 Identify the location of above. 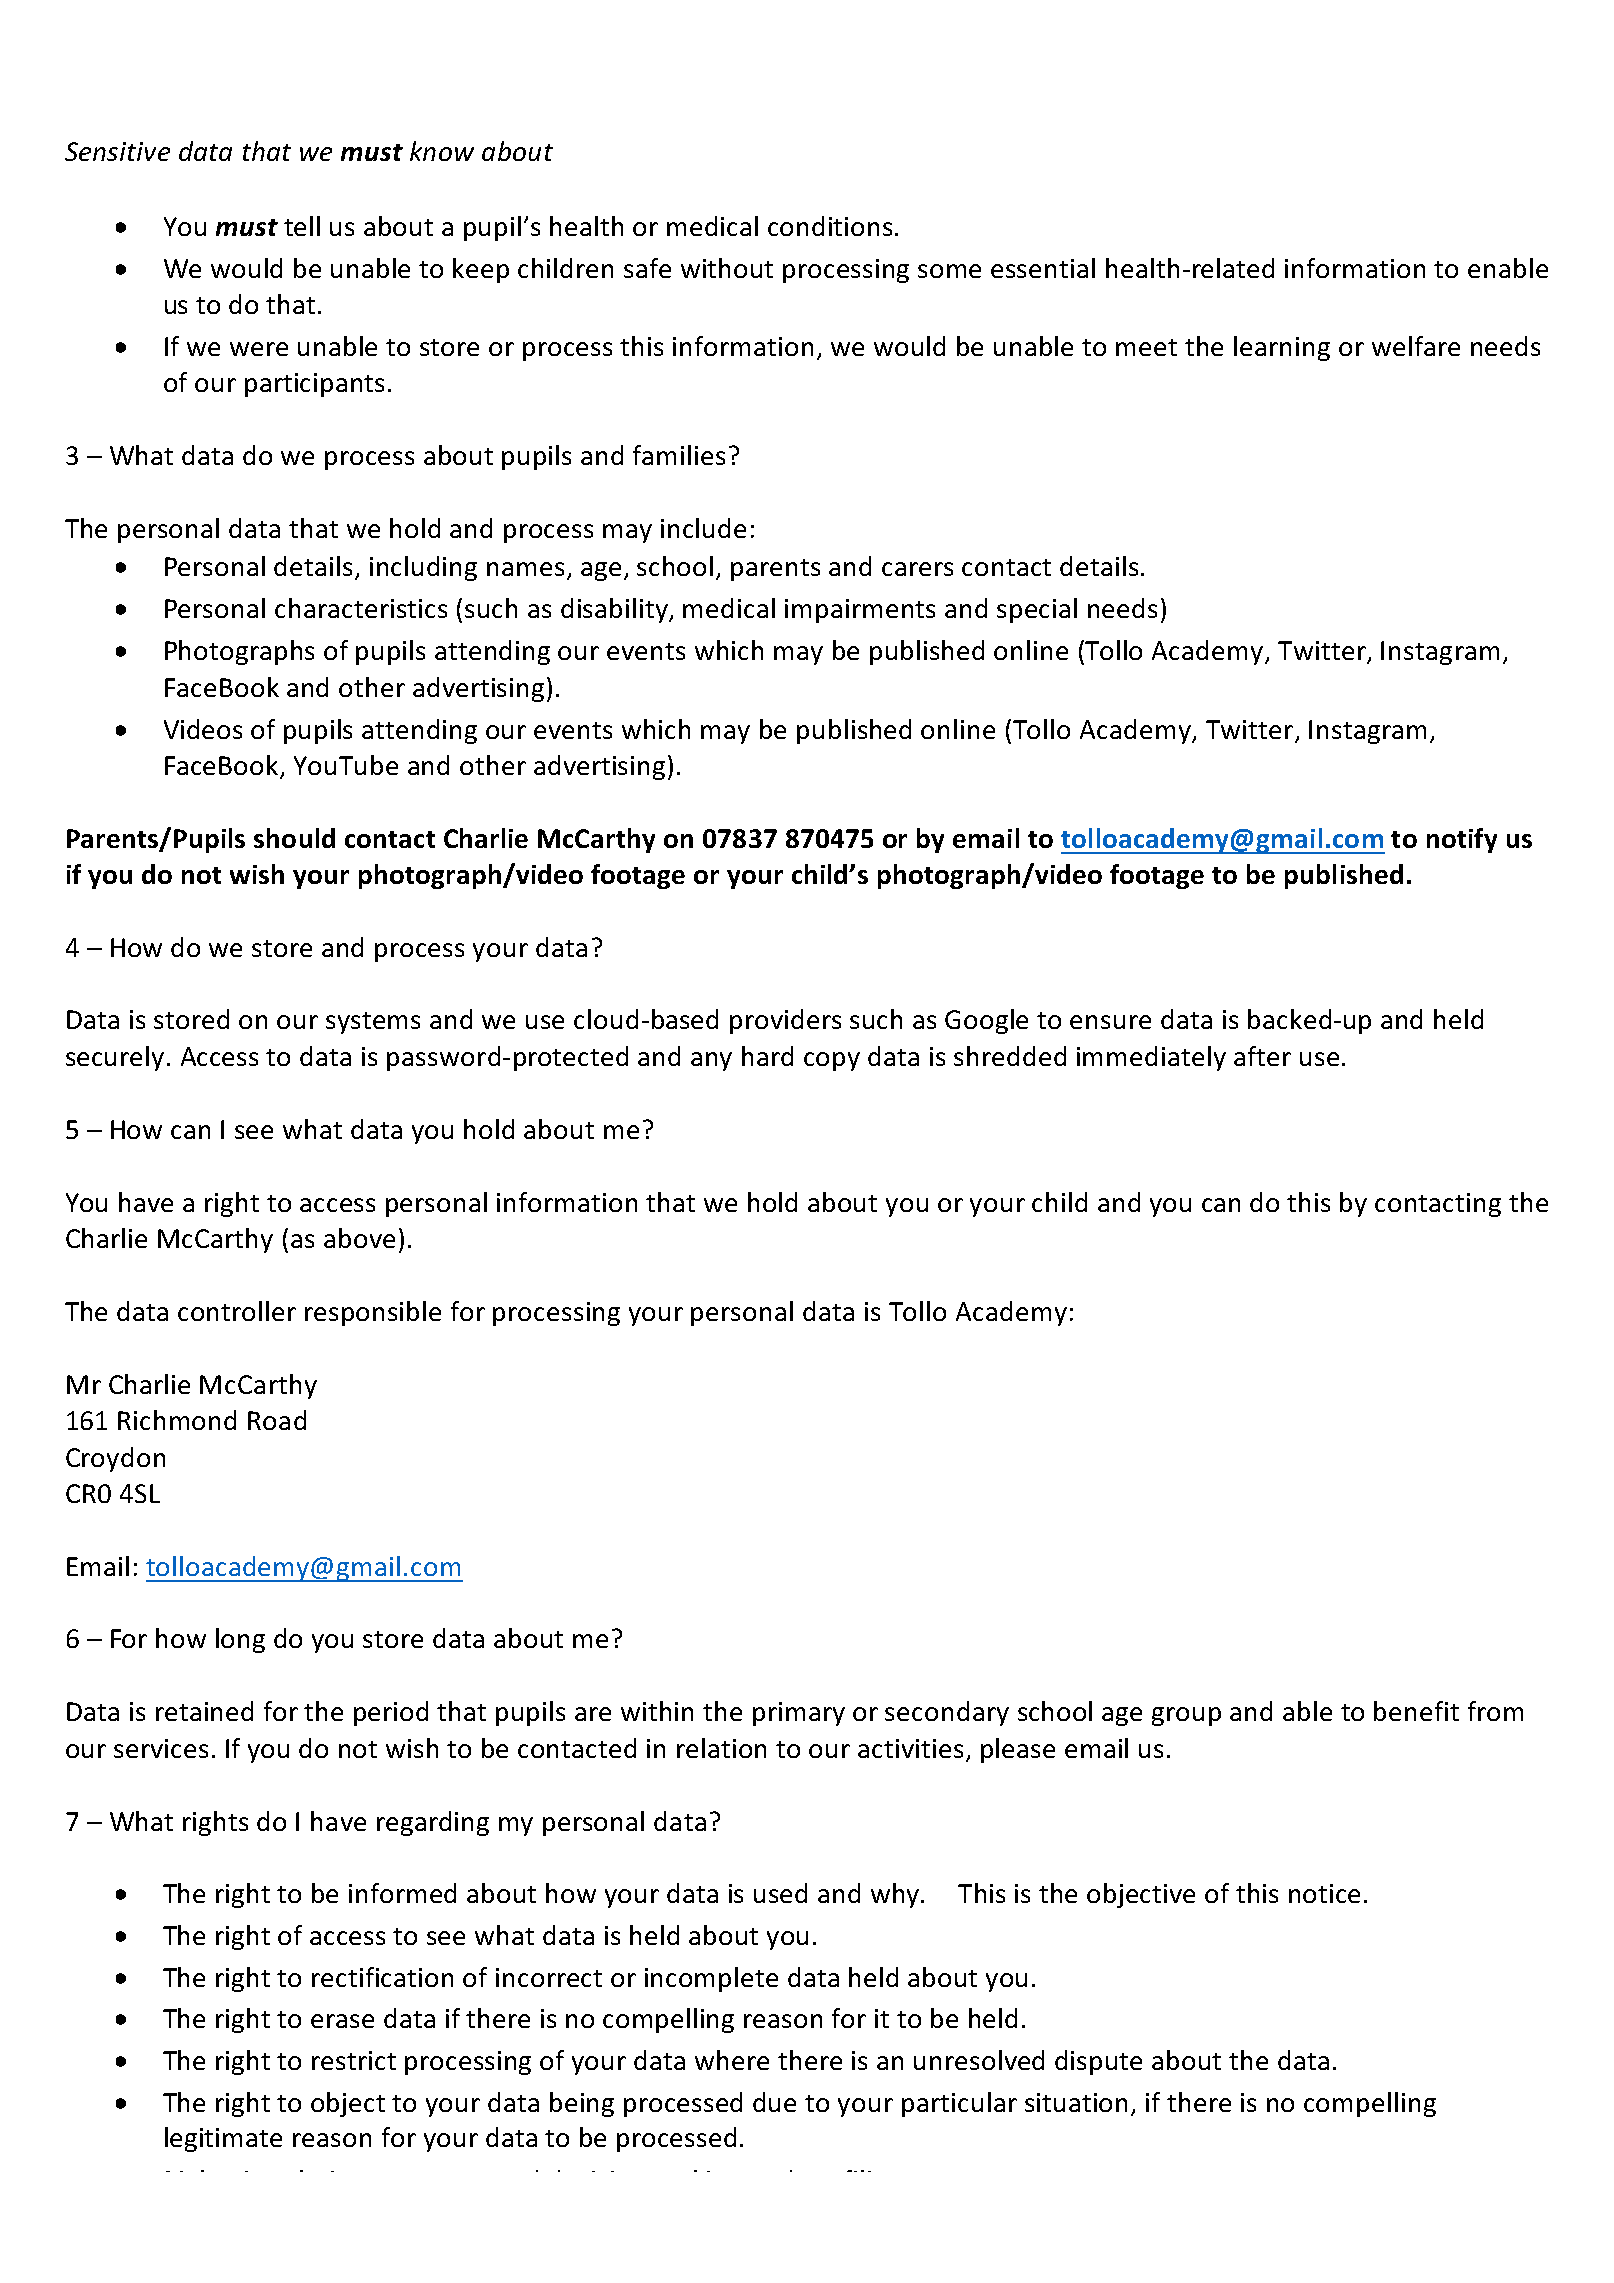
(359, 1238).
